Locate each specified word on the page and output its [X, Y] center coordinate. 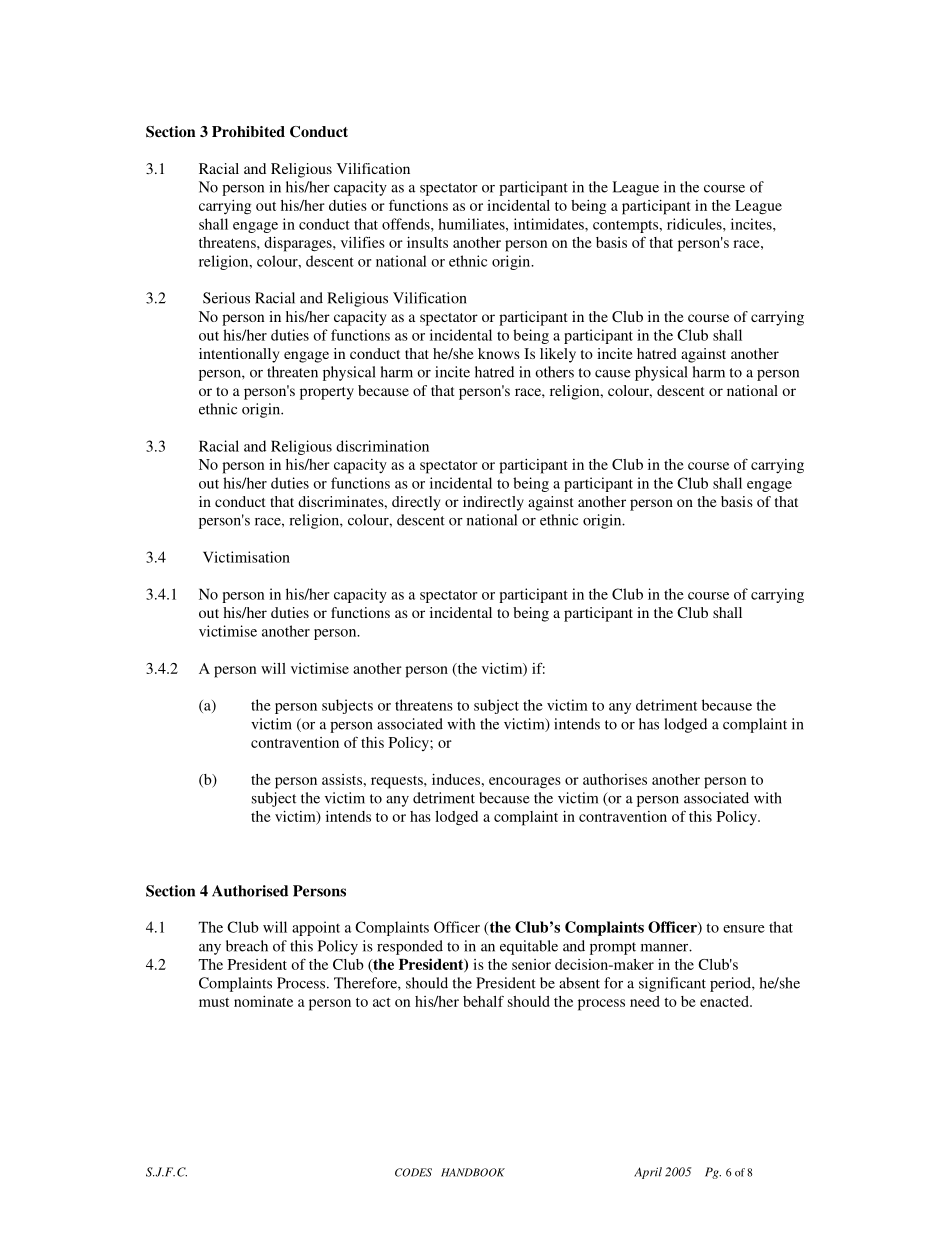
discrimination [382, 446]
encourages [525, 782]
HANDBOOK [473, 1172]
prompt [613, 948]
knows [499, 353]
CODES [413, 1172]
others [554, 372]
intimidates [550, 224]
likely [558, 355]
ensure [744, 929]
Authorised [250, 891]
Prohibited [248, 131]
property [327, 393]
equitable [529, 947]
